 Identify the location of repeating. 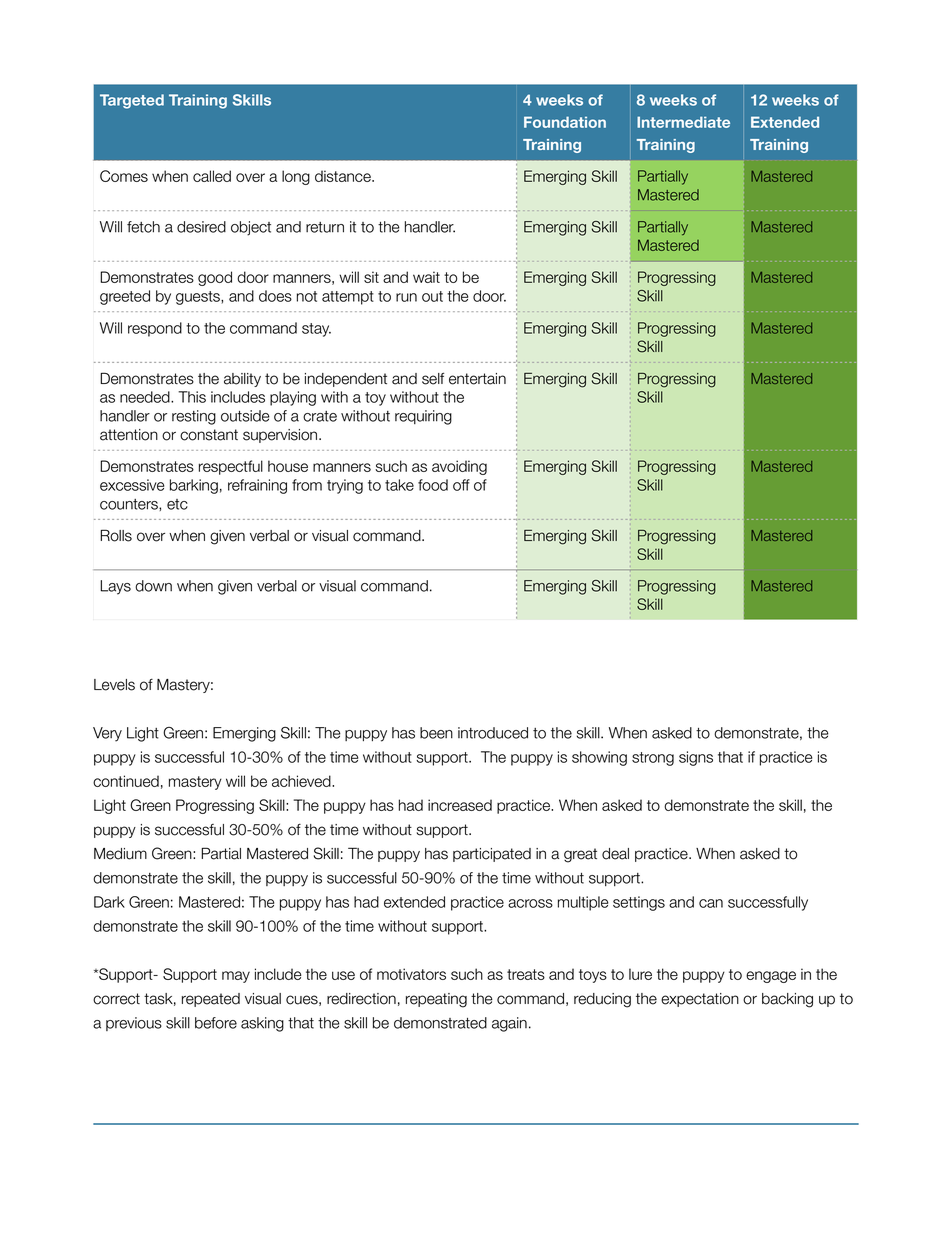
(436, 1000).
